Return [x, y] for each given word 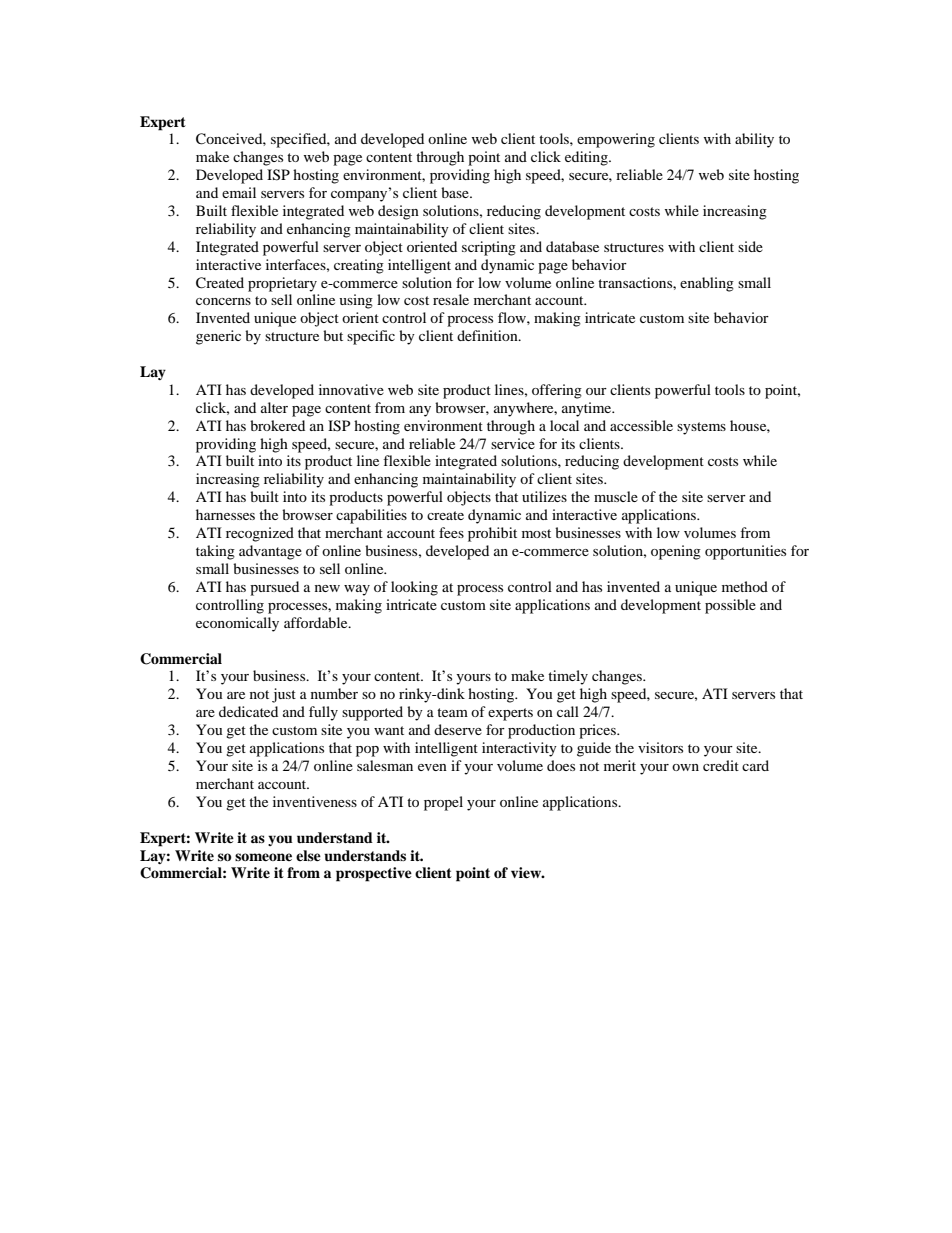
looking [414, 588]
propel [443, 803]
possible [730, 606]
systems [701, 428]
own [685, 767]
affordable [317, 622]
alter [274, 407]
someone [263, 857]
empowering [616, 140]
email [239, 192]
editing [587, 158]
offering [557, 391]
